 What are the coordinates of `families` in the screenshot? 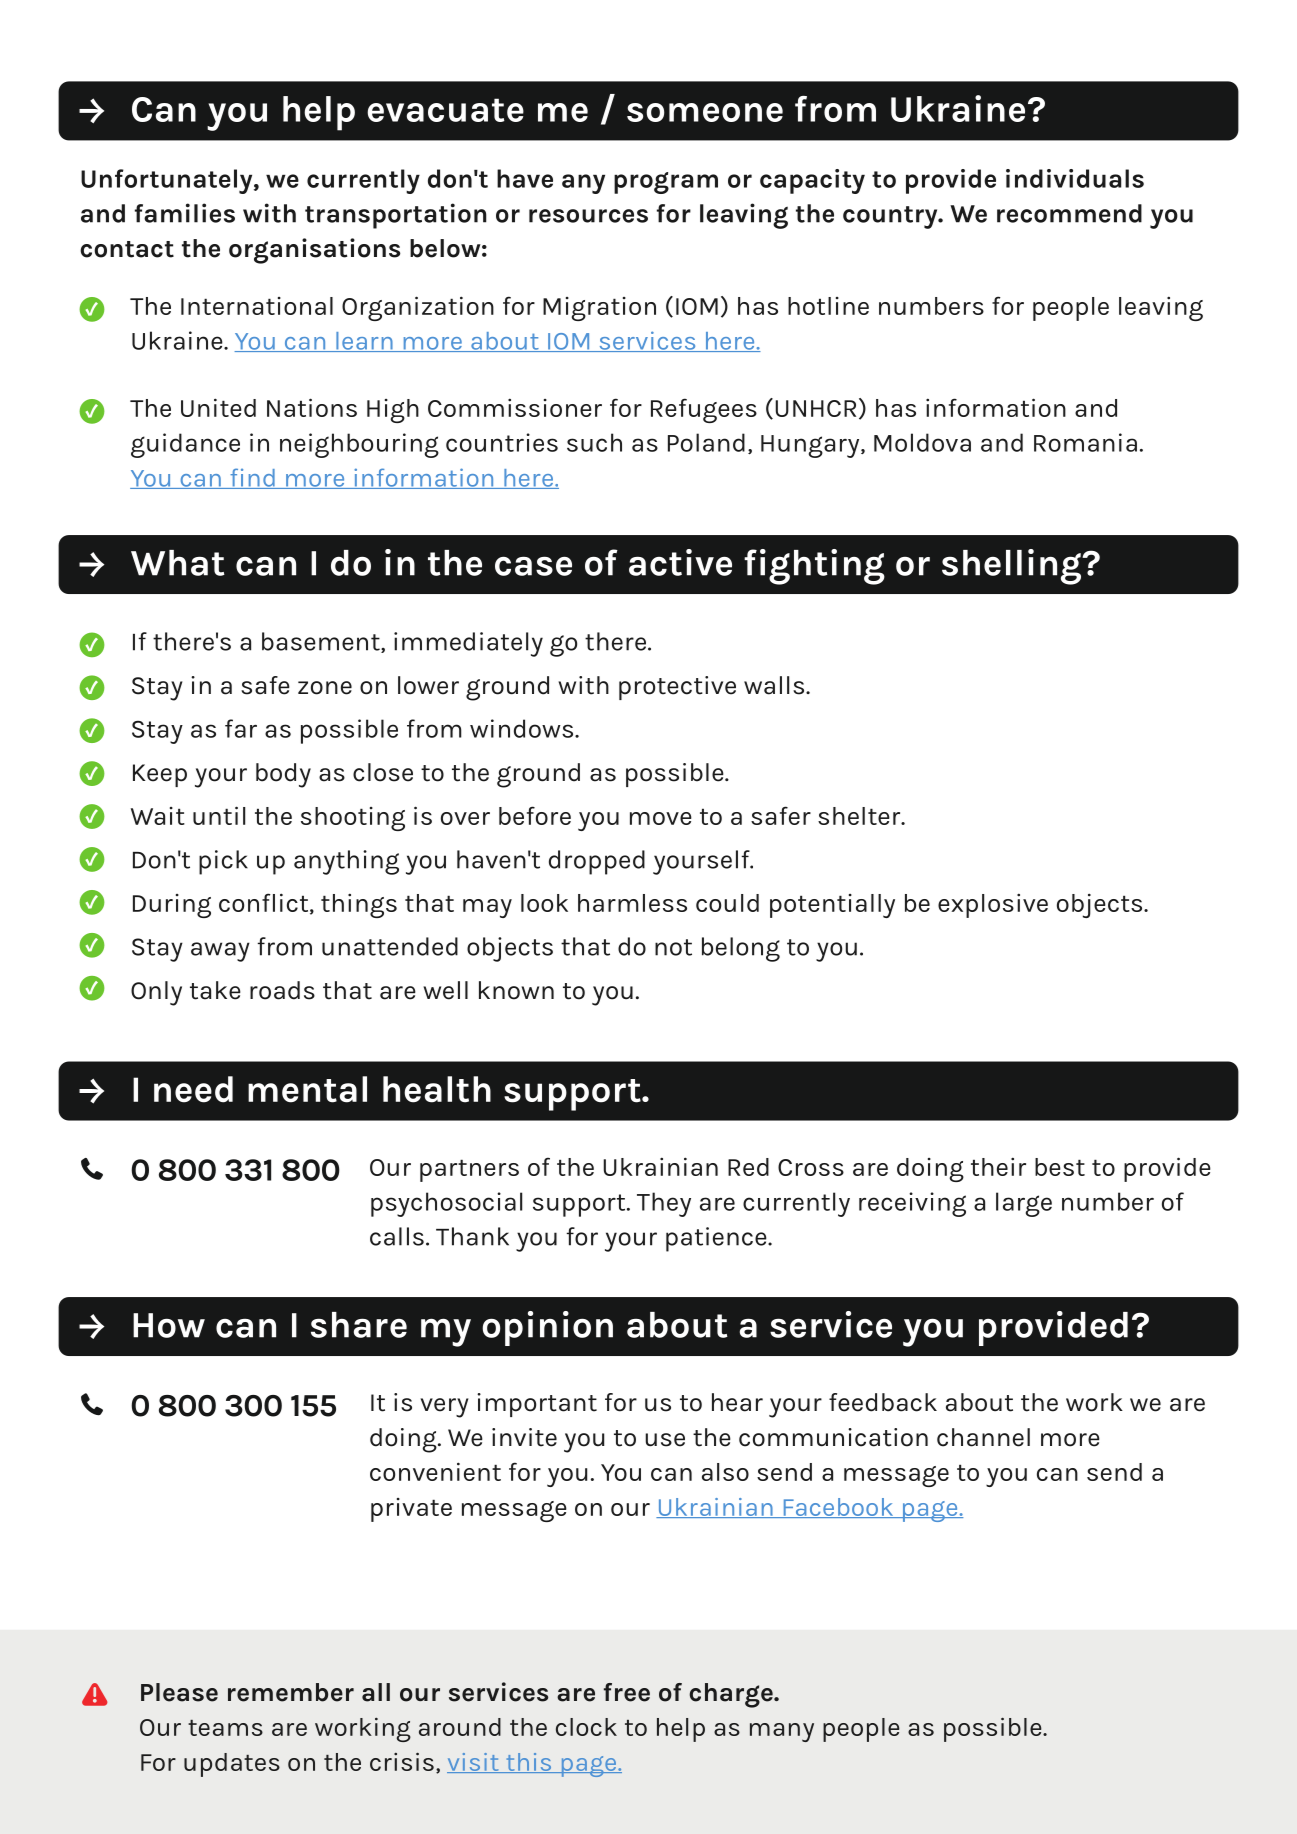 It's located at (185, 213).
